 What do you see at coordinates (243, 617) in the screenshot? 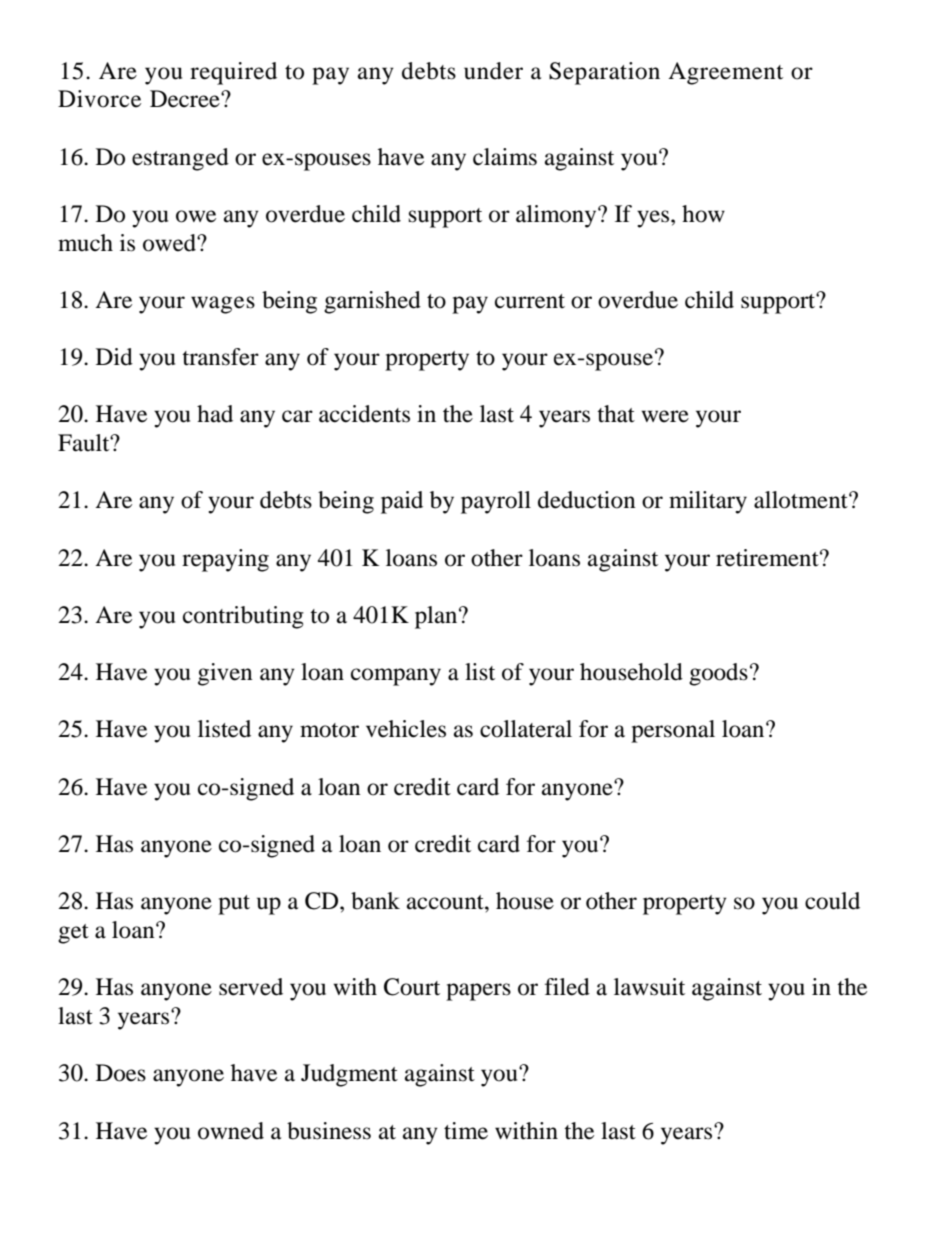
I see `contributing` at bounding box center [243, 617].
